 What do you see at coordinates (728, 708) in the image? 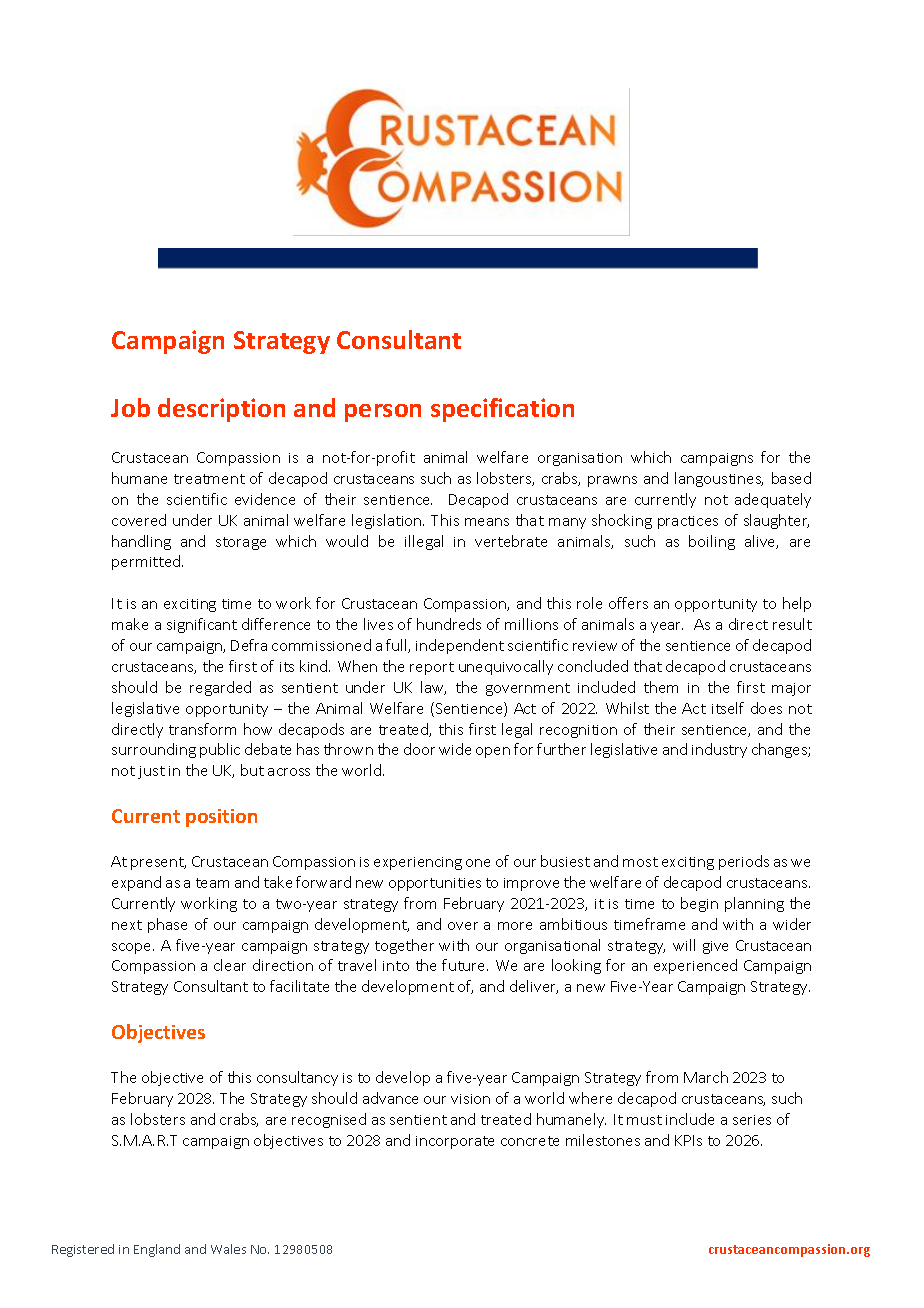
I see `itself` at bounding box center [728, 708].
